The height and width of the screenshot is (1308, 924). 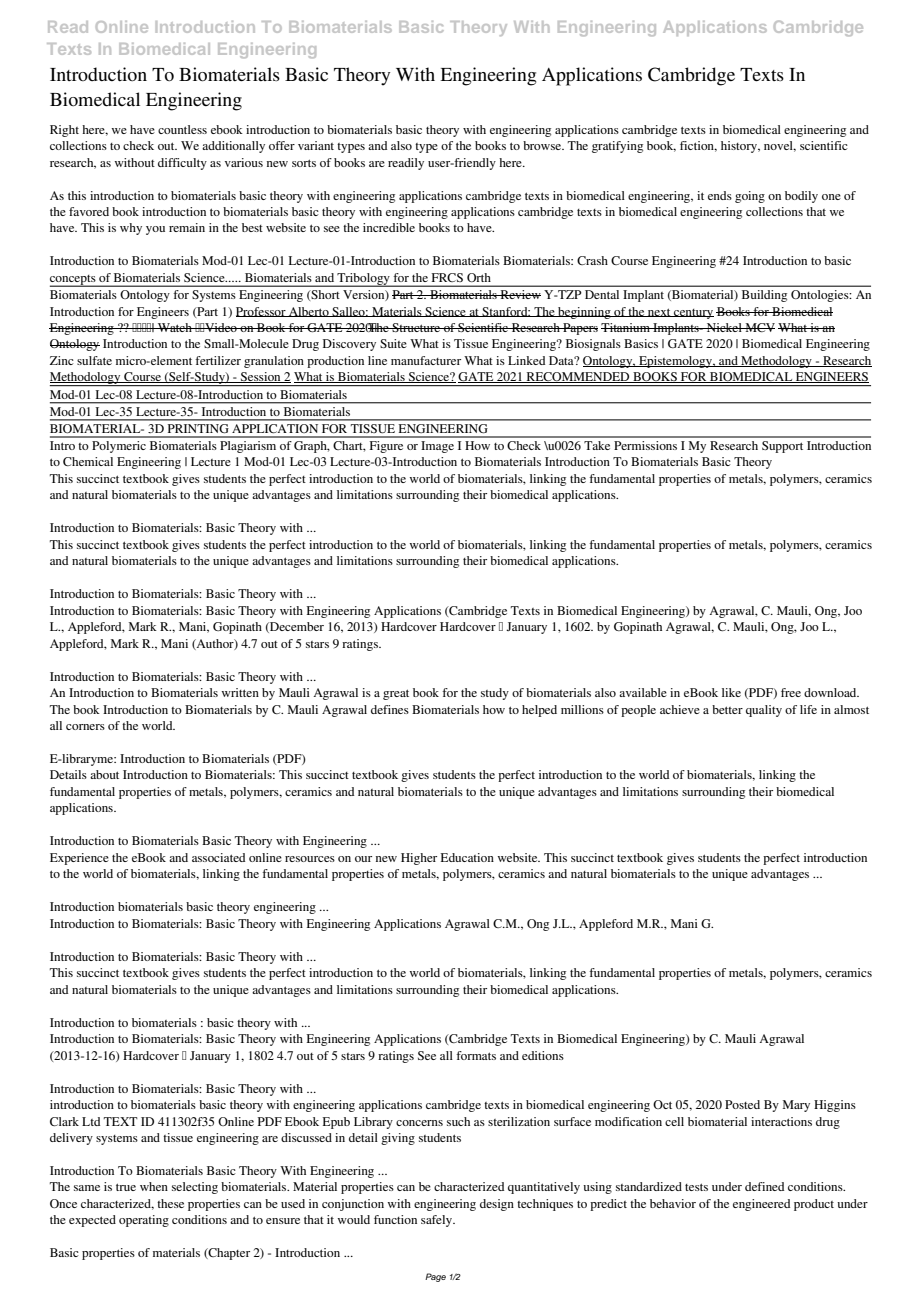 I want to click on quality, so click(x=764, y=711).
